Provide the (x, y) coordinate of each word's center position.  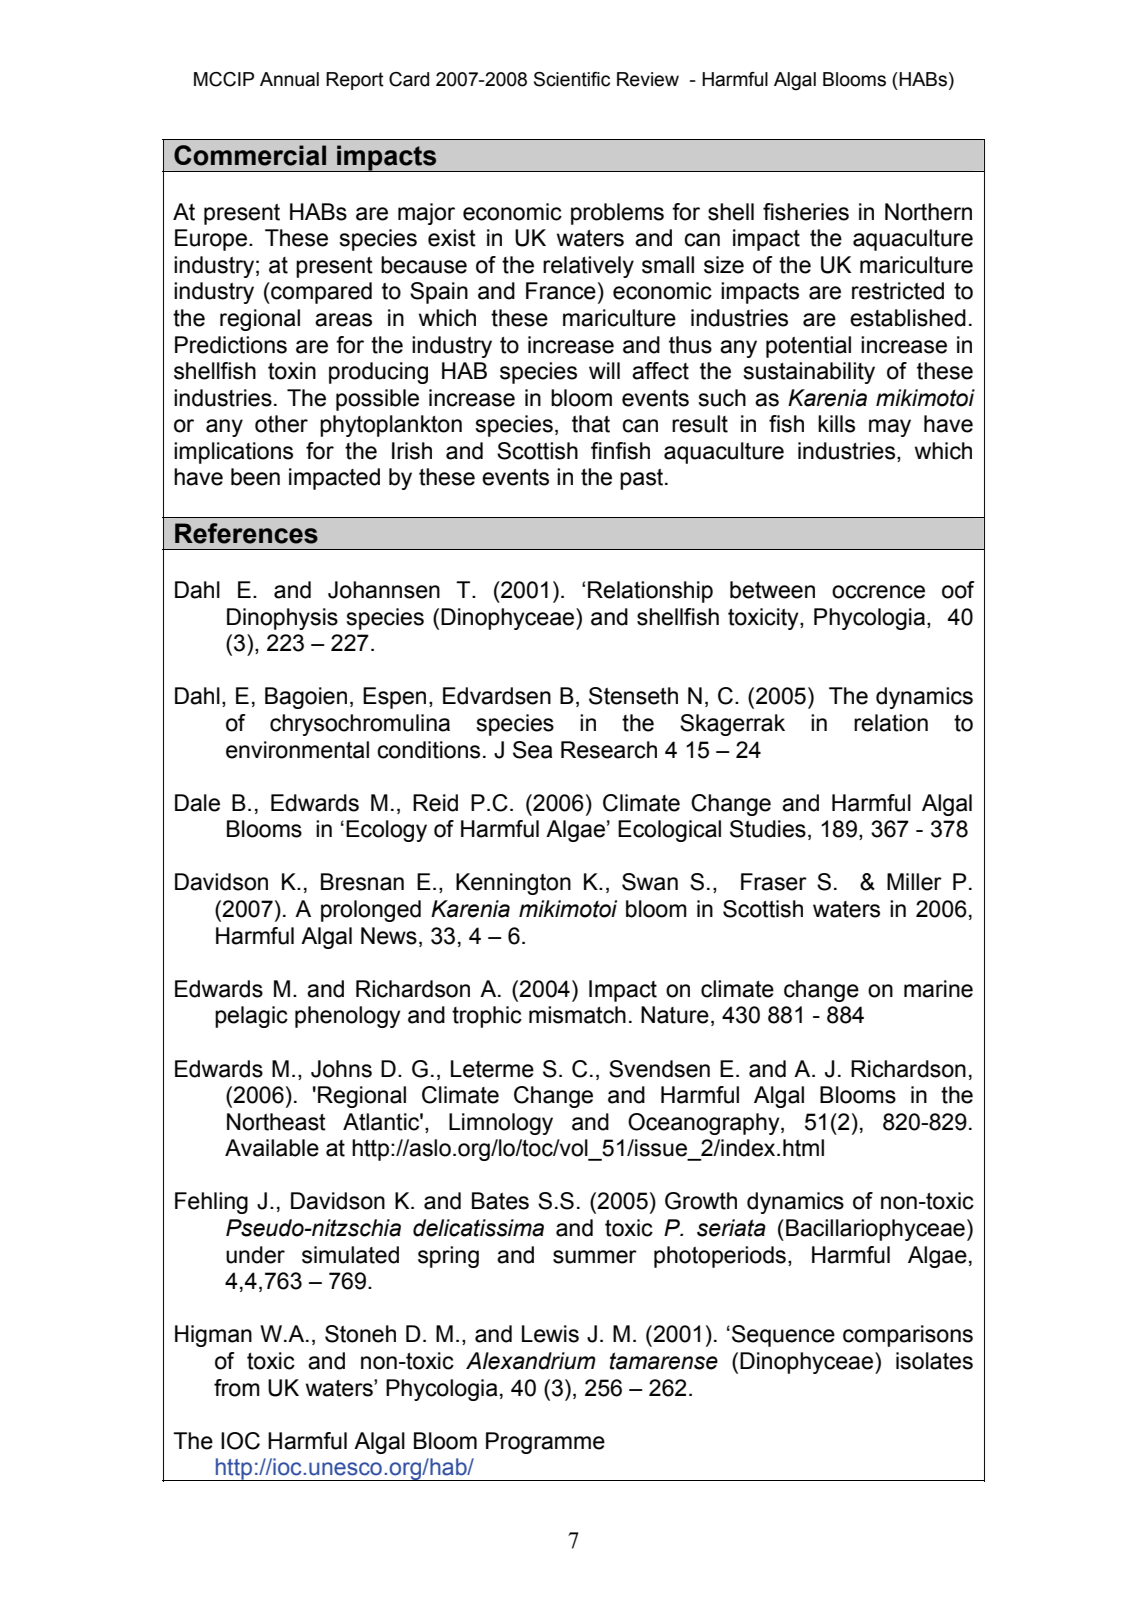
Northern (928, 212)
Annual (289, 79)
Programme (545, 1443)
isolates (934, 1361)
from (237, 1388)
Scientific (572, 79)
